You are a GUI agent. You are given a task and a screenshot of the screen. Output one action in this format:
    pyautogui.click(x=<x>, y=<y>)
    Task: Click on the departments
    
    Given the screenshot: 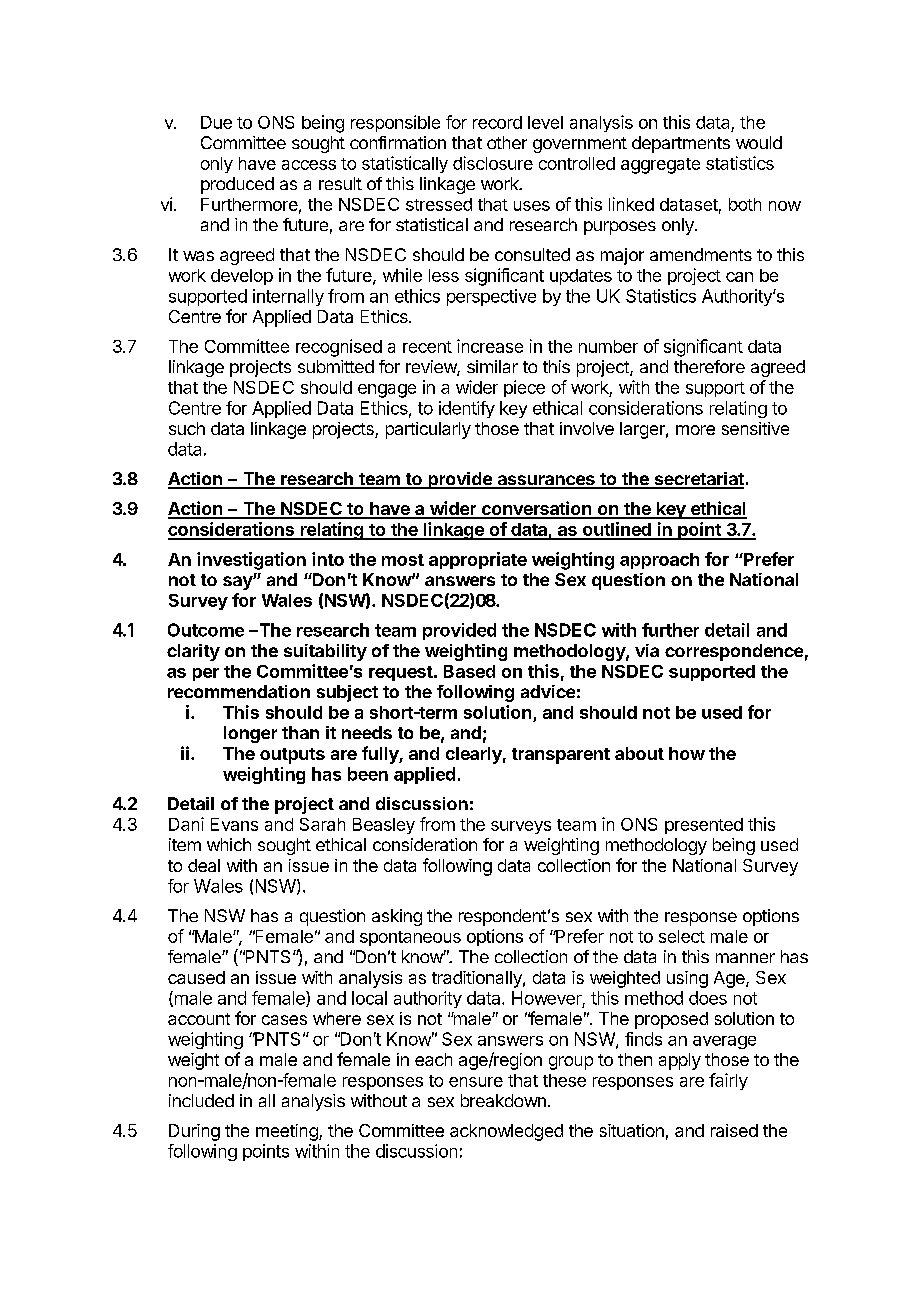 What is the action you would take?
    pyautogui.click(x=681, y=144)
